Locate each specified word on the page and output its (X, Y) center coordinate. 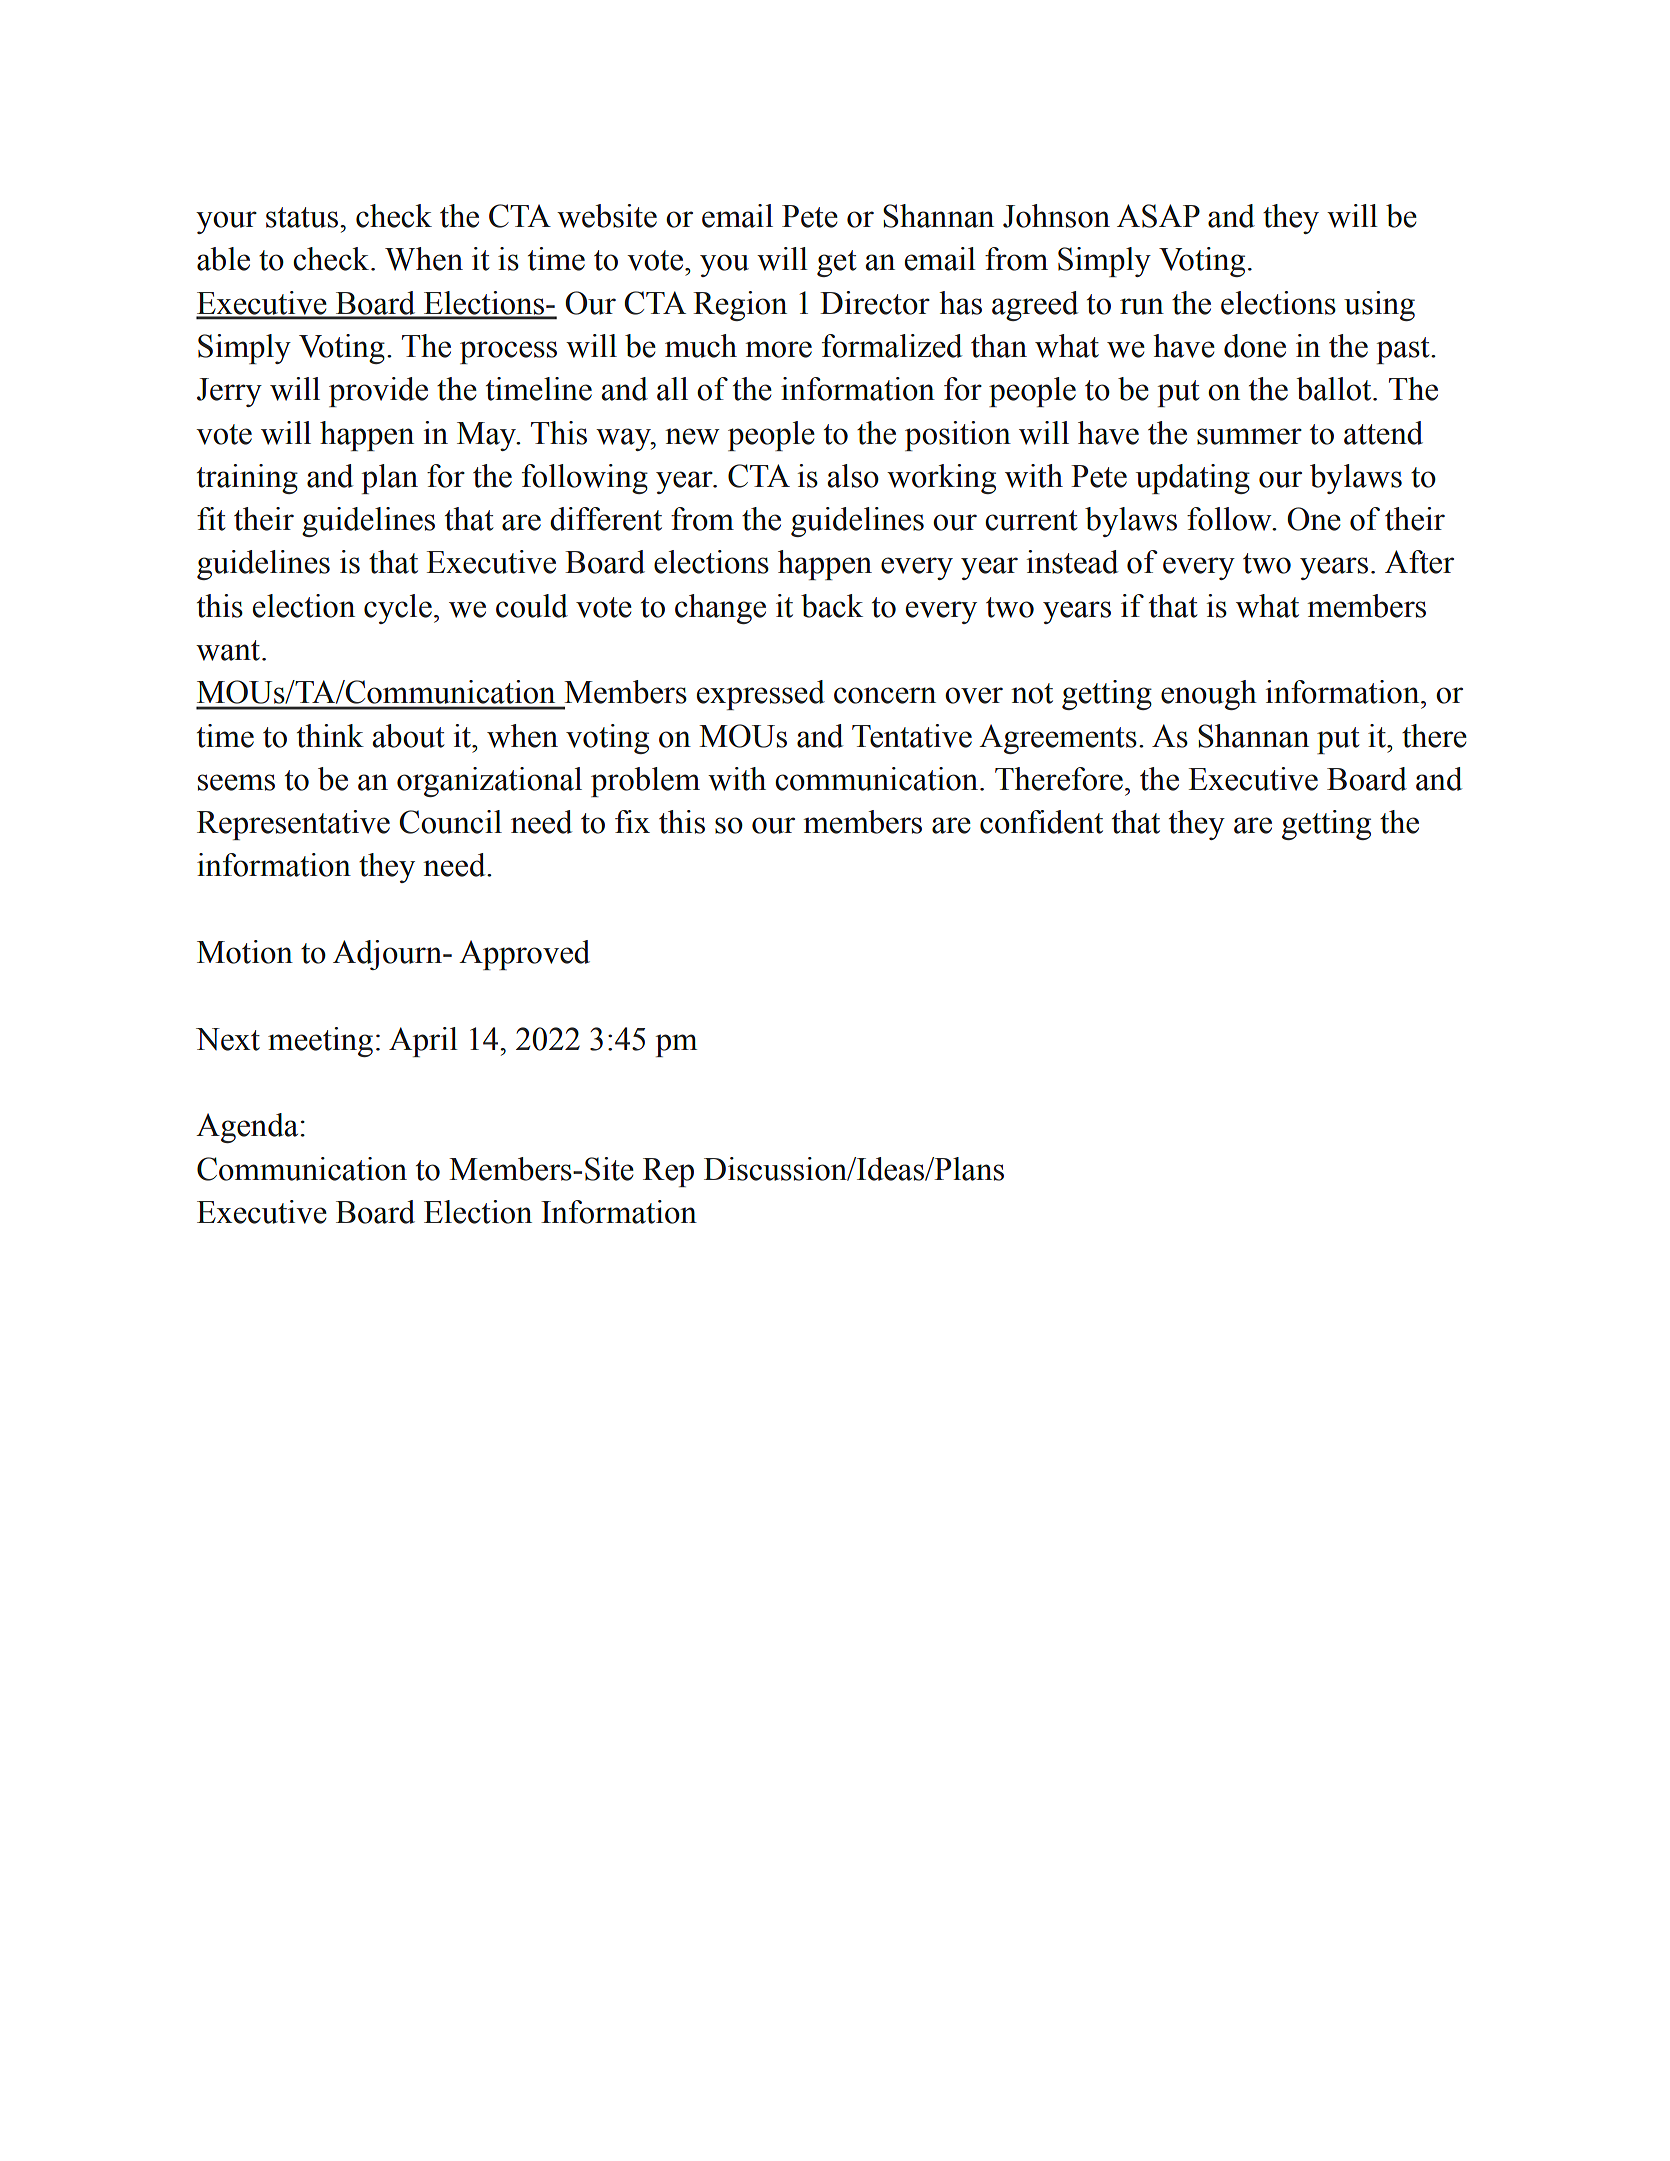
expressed (761, 695)
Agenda (247, 1128)
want (229, 650)
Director (875, 303)
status (302, 217)
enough (1209, 695)
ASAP (1158, 216)
